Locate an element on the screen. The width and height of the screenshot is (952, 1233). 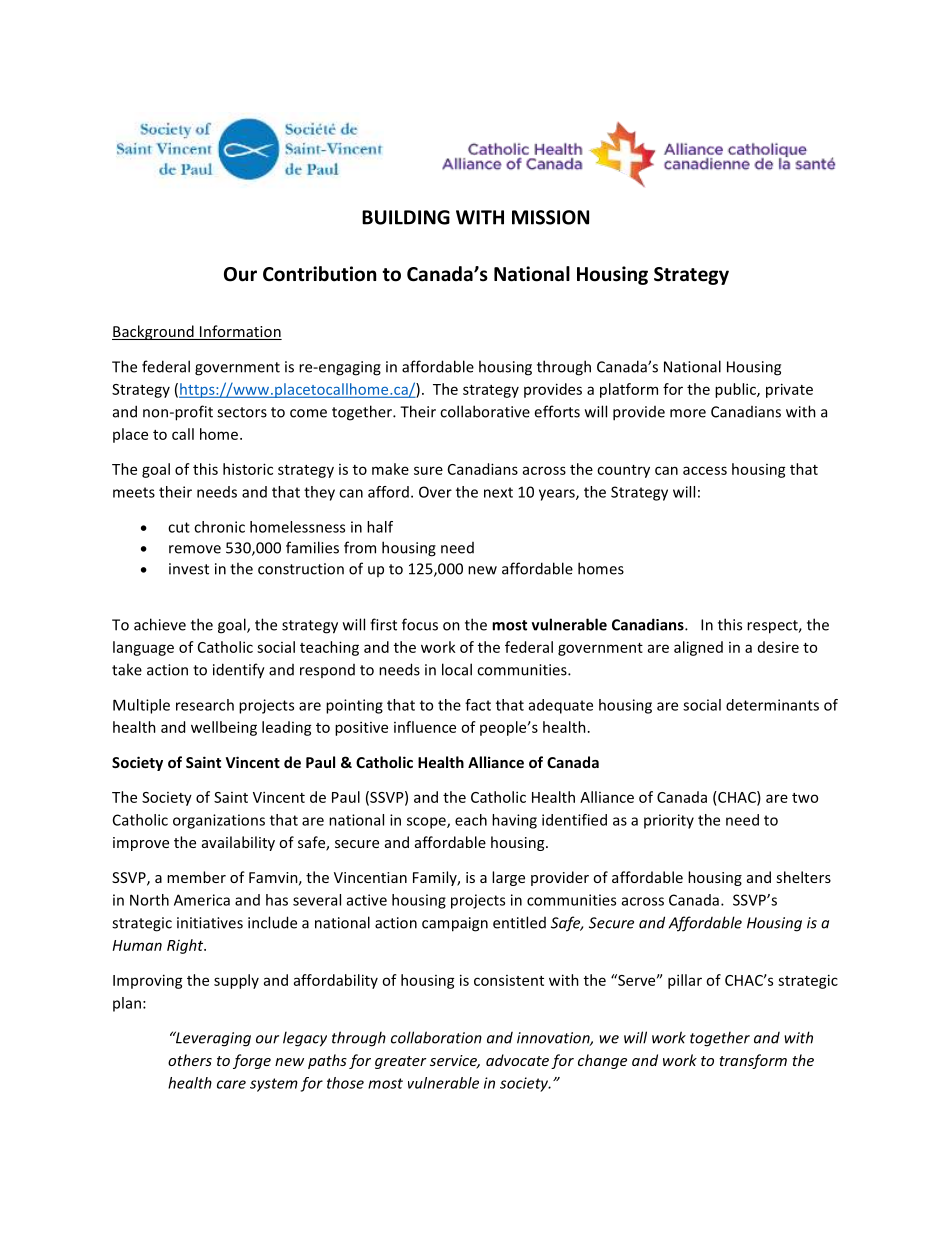
next is located at coordinates (498, 492).
